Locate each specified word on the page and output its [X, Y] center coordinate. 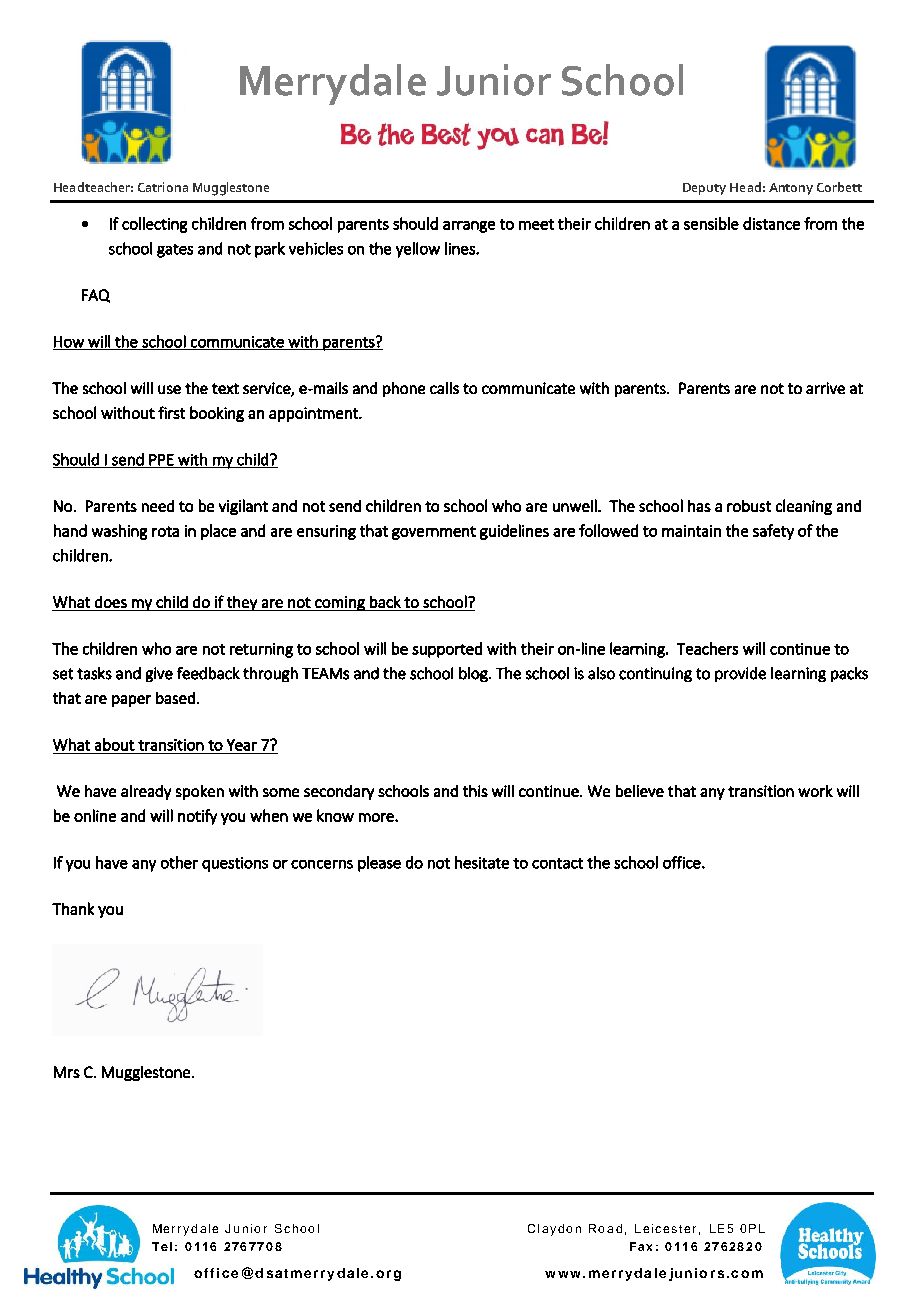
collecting [154, 225]
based [175, 698]
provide [740, 674]
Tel [162, 1246]
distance [771, 223]
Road [605, 1228]
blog [474, 674]
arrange [469, 227]
